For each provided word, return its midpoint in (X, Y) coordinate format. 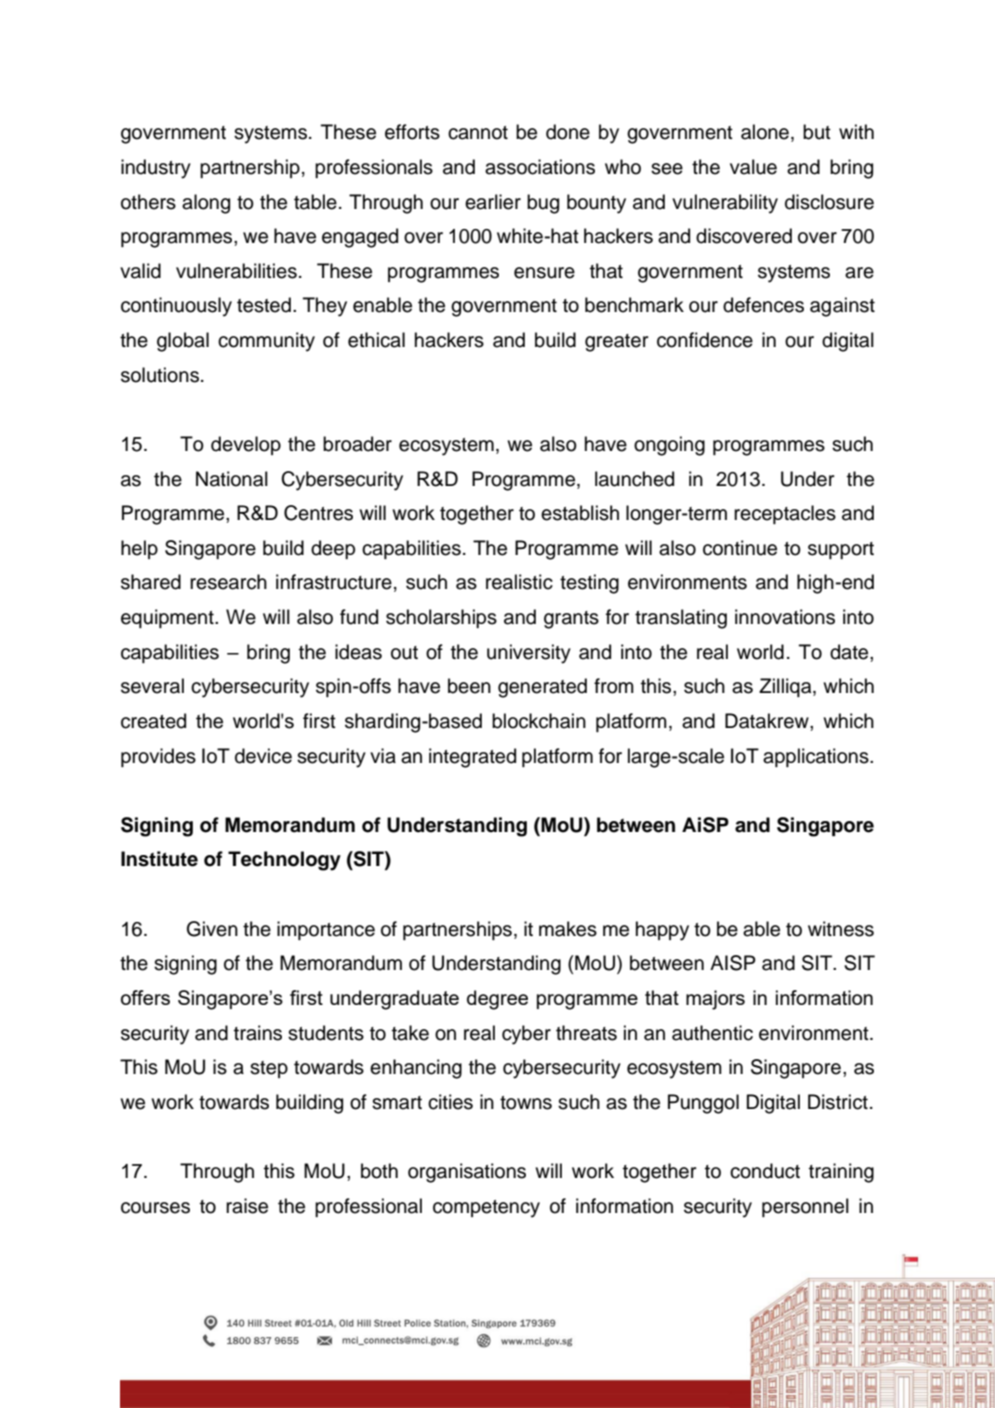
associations (540, 167)
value (753, 167)
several (152, 686)
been (469, 686)
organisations (467, 1173)
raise (247, 1206)
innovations (785, 617)
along (206, 204)
